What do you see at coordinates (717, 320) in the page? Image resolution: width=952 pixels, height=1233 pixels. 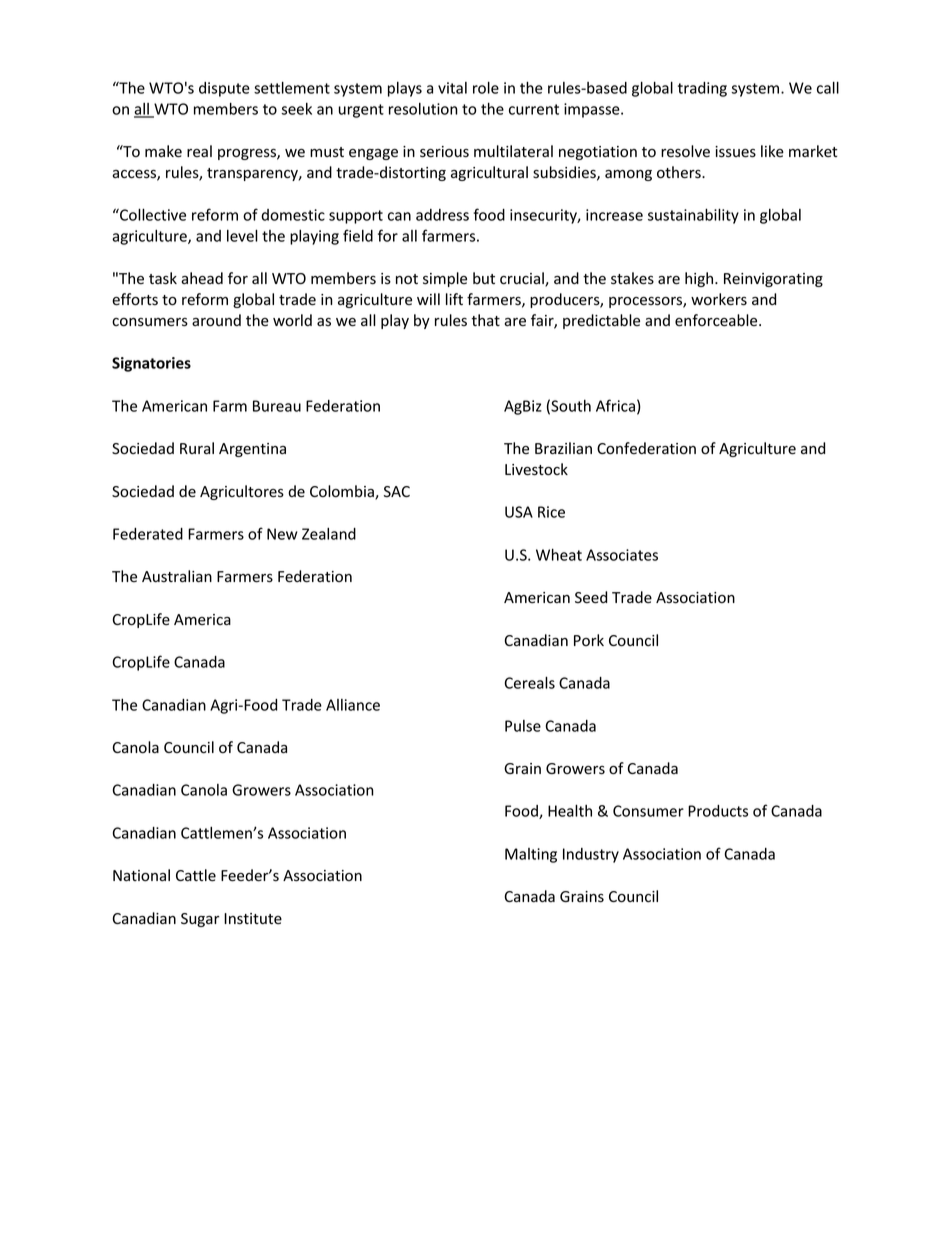 I see `enforceable` at bounding box center [717, 320].
